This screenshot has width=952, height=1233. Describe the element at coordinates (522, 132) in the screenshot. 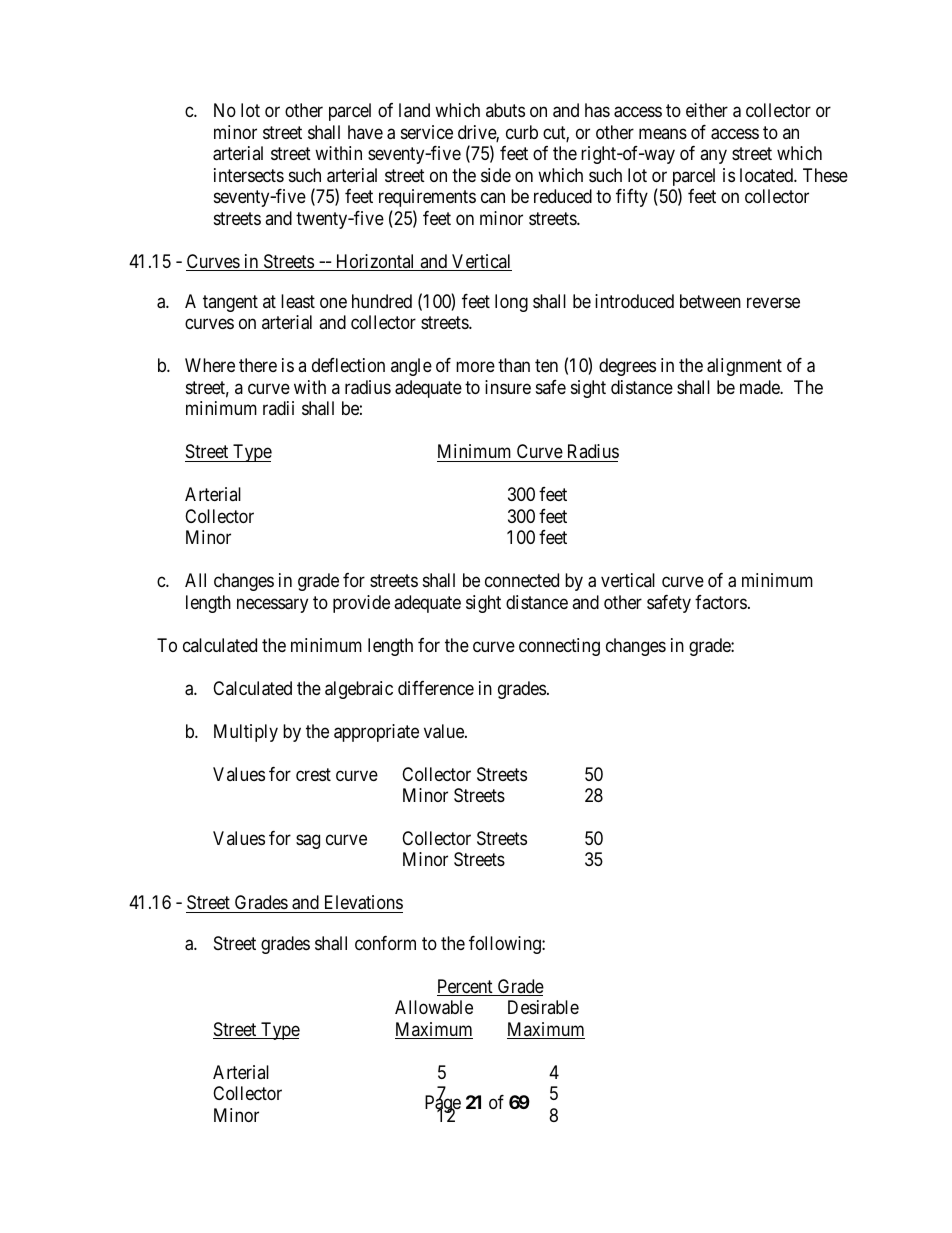

I see `curb` at that location.
